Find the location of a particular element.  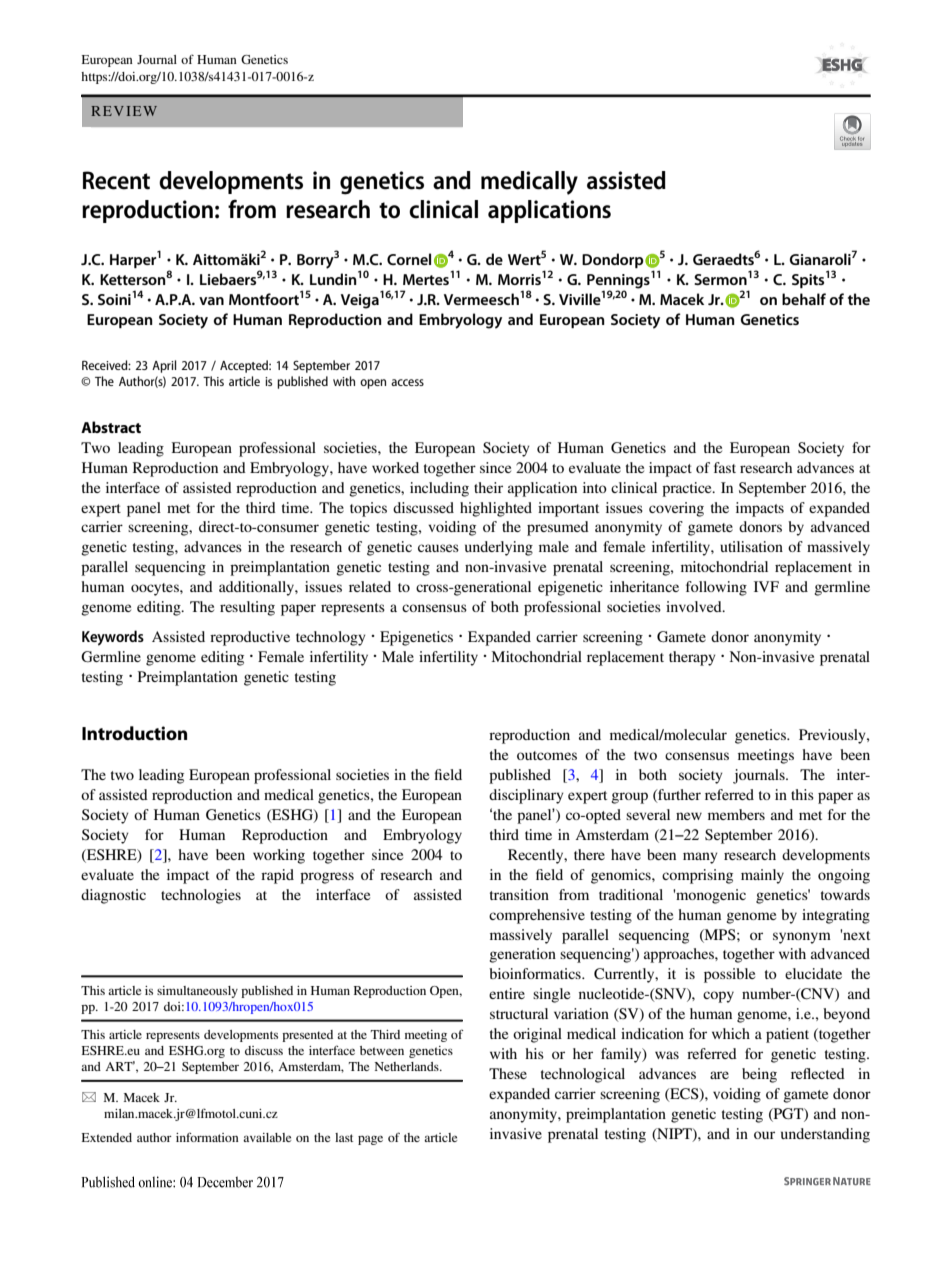

therapy is located at coordinates (692, 658).
